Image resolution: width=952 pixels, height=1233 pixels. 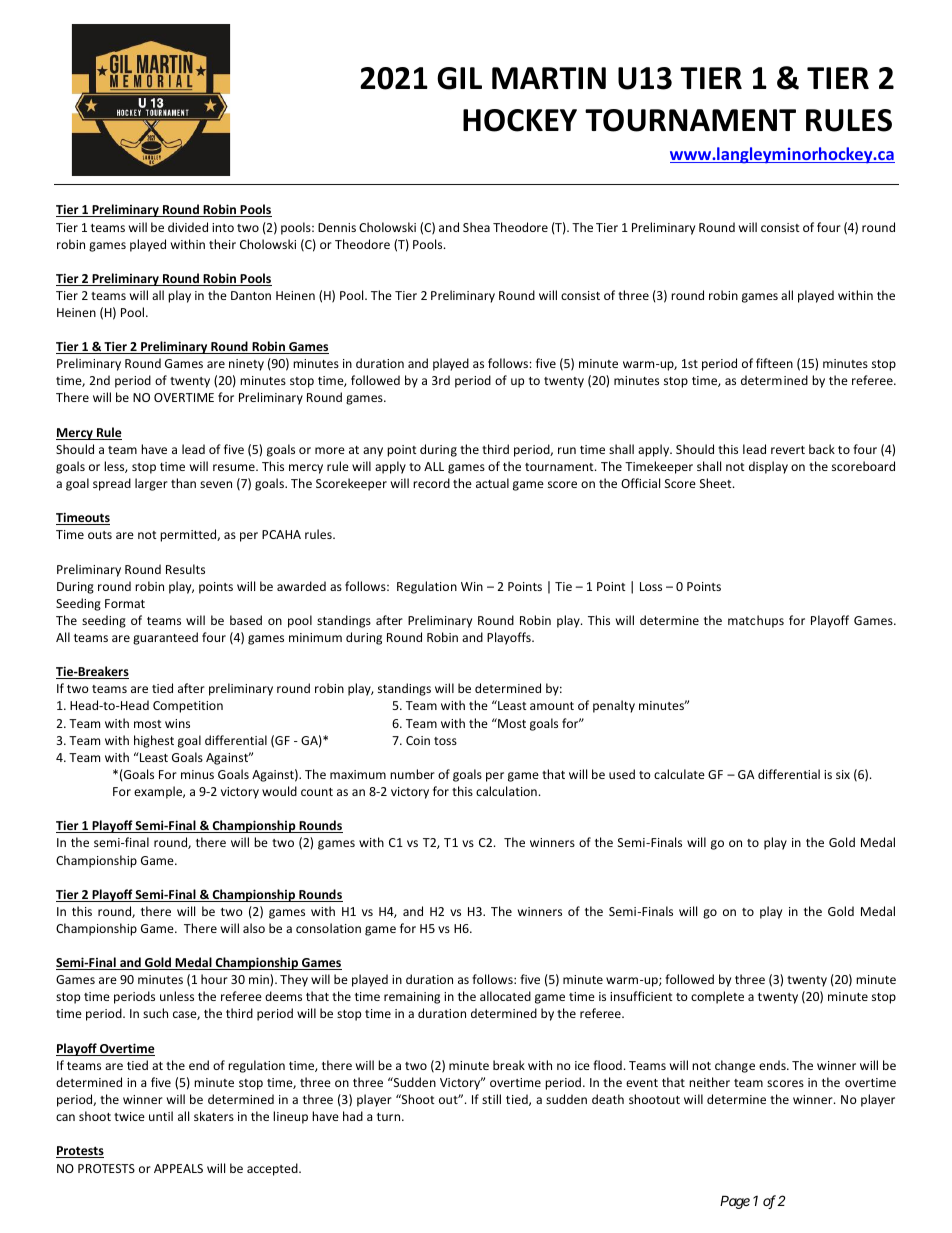 What do you see at coordinates (197, 774) in the screenshot?
I see `minus` at bounding box center [197, 774].
